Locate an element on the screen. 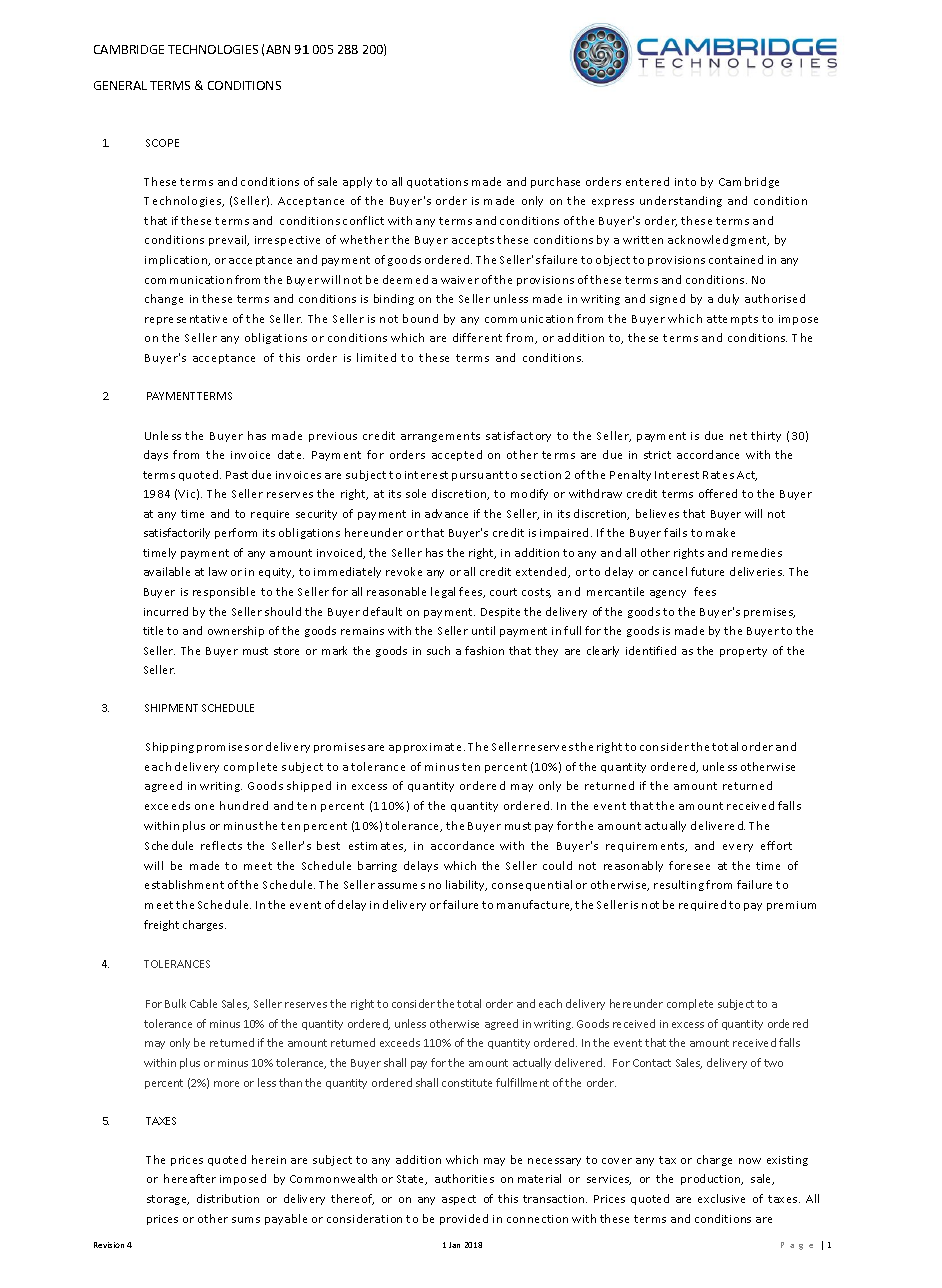  aspect is located at coordinates (459, 1200).
